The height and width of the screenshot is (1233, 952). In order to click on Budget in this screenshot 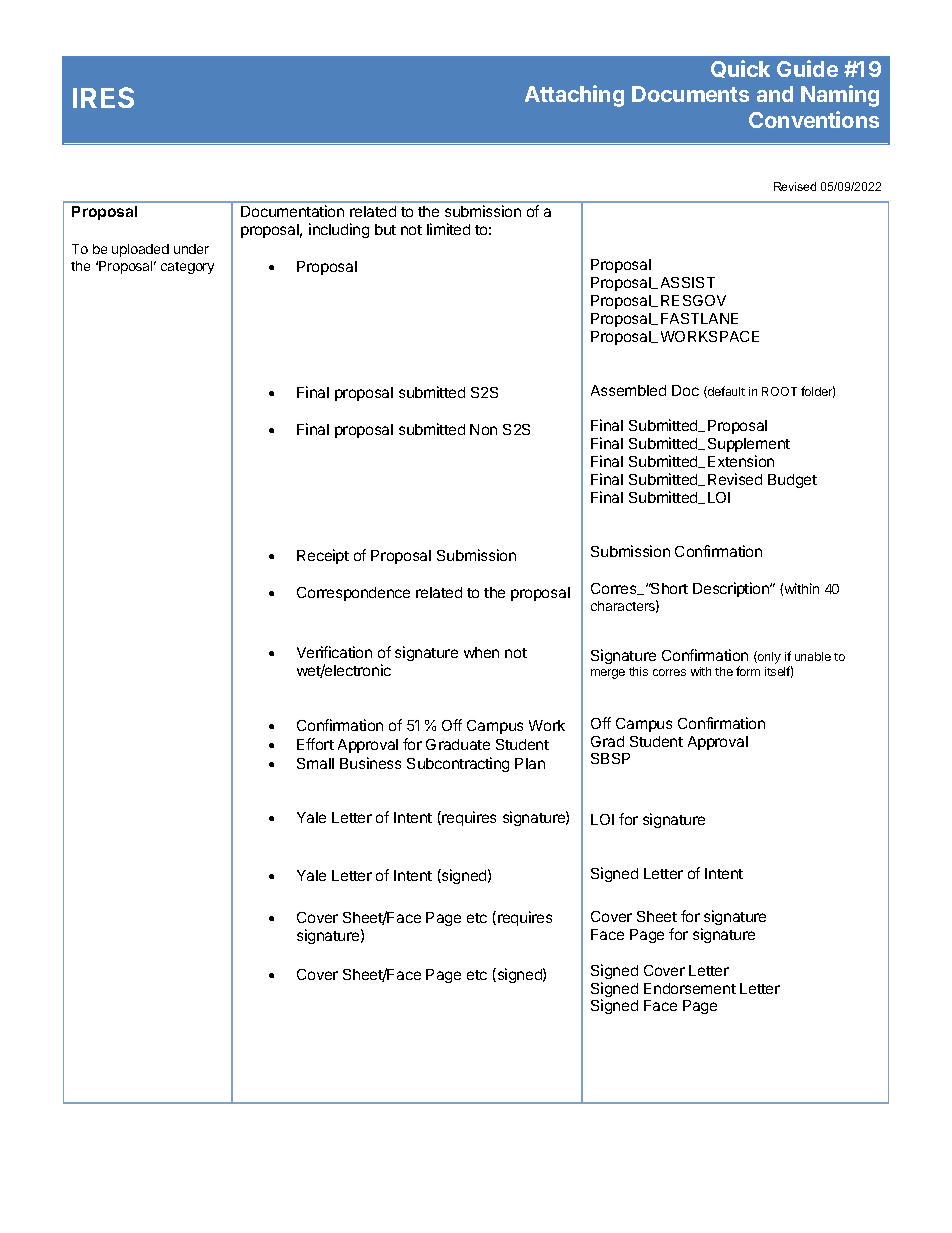, I will do `click(792, 481)`.
